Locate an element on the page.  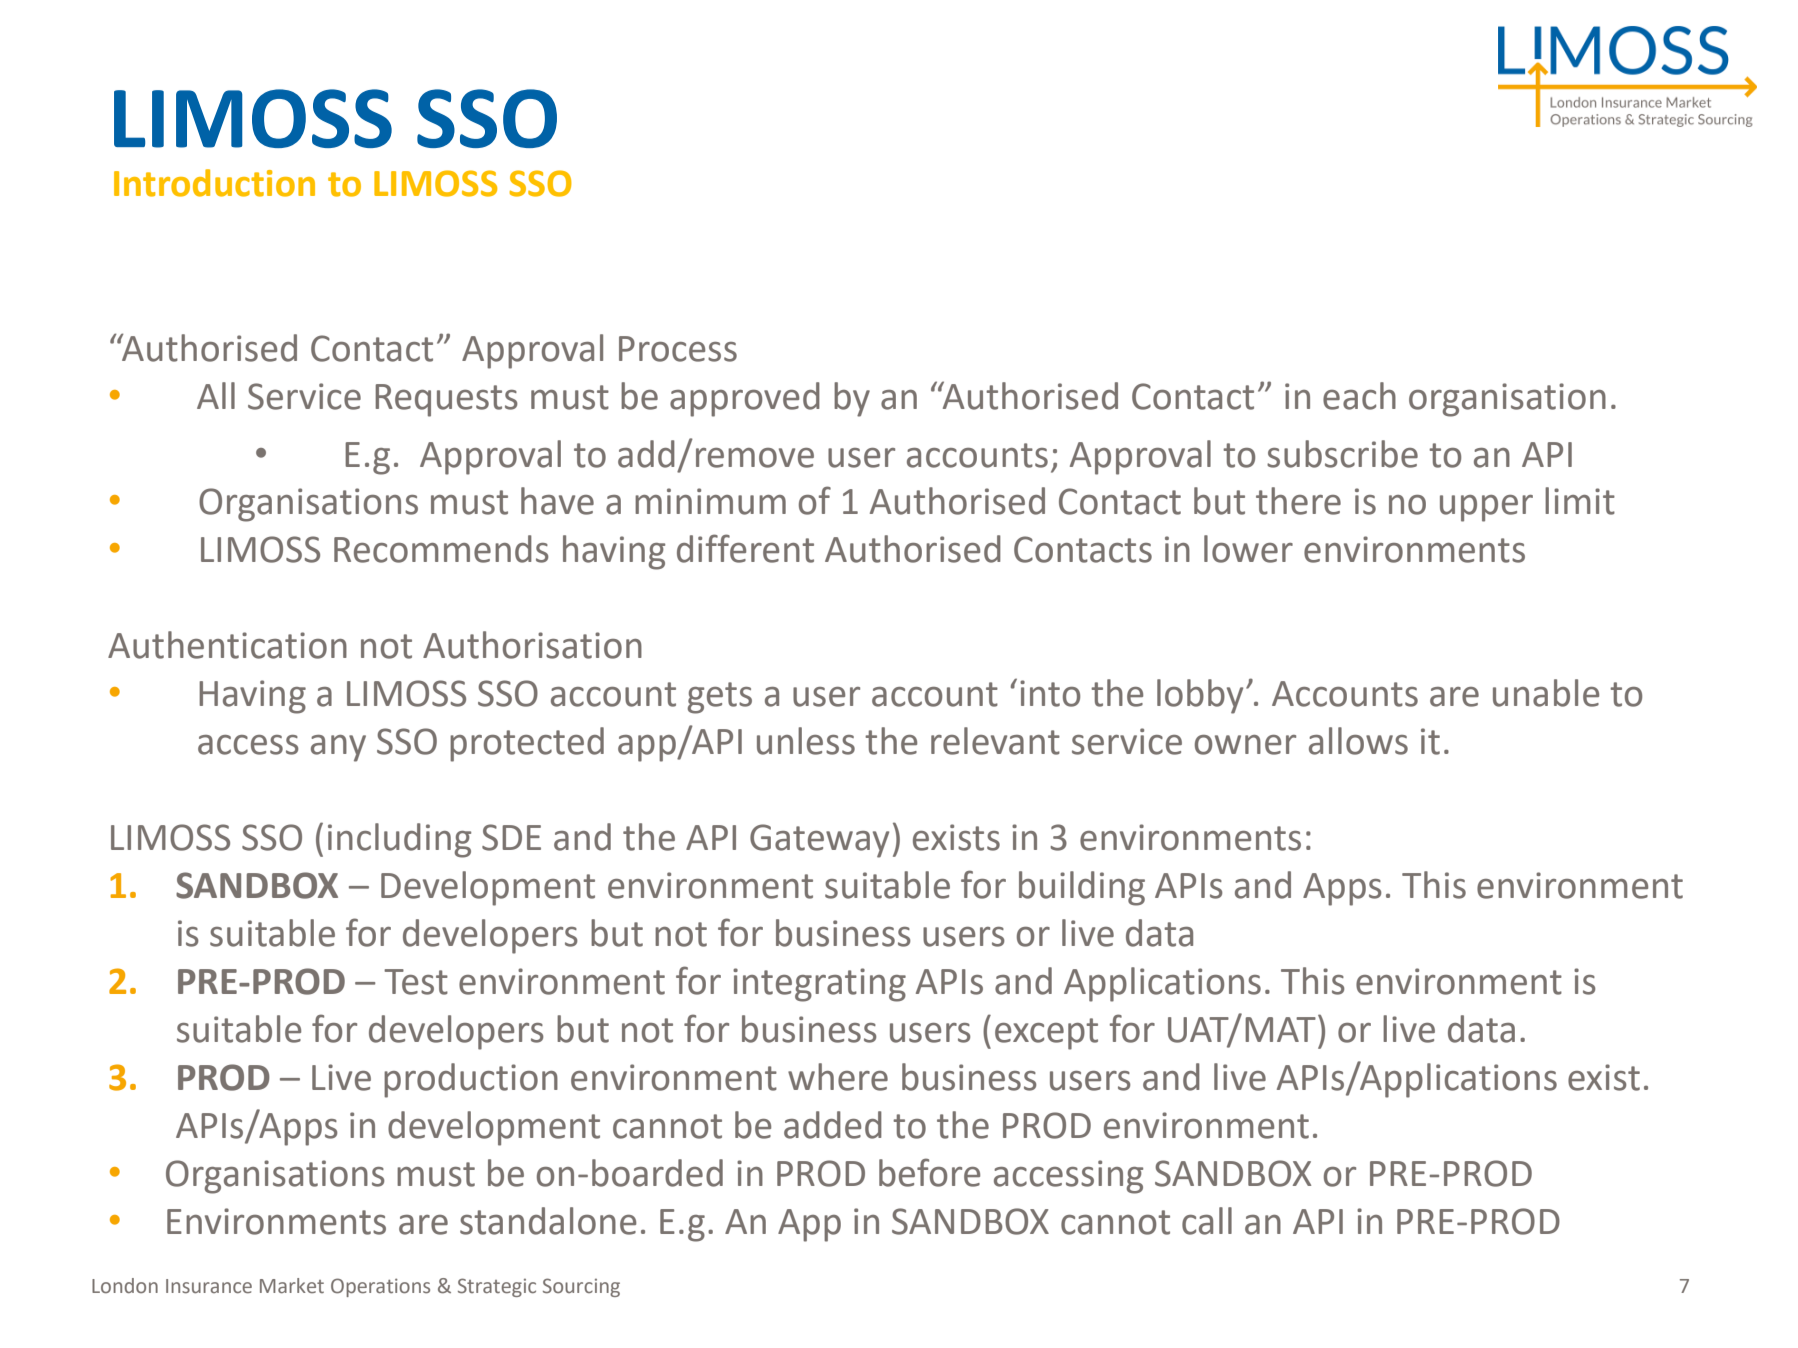
Market is located at coordinates (292, 1285).
